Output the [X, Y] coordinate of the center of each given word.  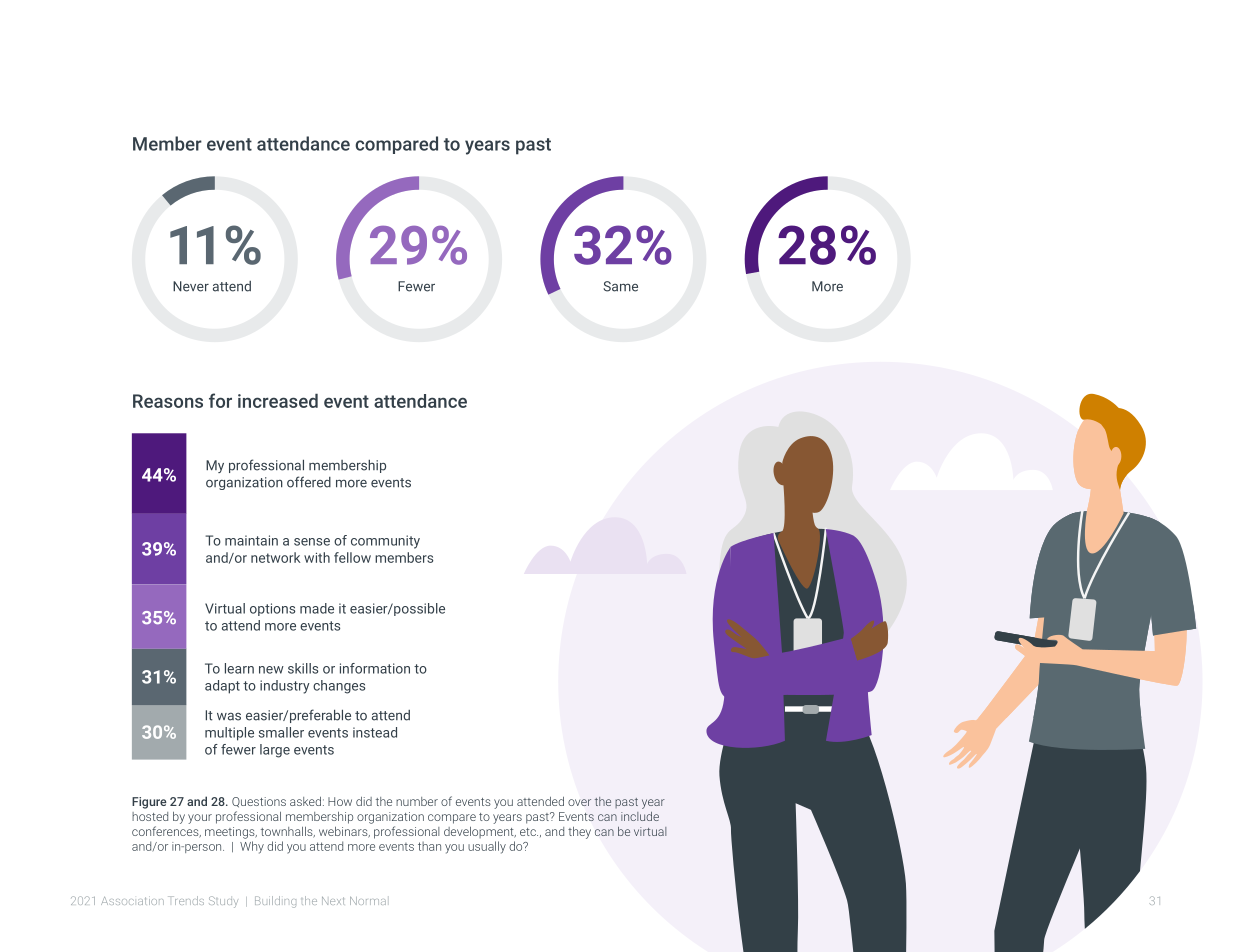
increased [278, 400]
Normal [368, 901]
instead [375, 732]
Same [620, 286]
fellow [352, 557]
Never [191, 286]
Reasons [168, 401]
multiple [229, 734]
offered [309, 482]
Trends [186, 900]
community [385, 542]
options [272, 609]
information [375, 668]
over [579, 802]
